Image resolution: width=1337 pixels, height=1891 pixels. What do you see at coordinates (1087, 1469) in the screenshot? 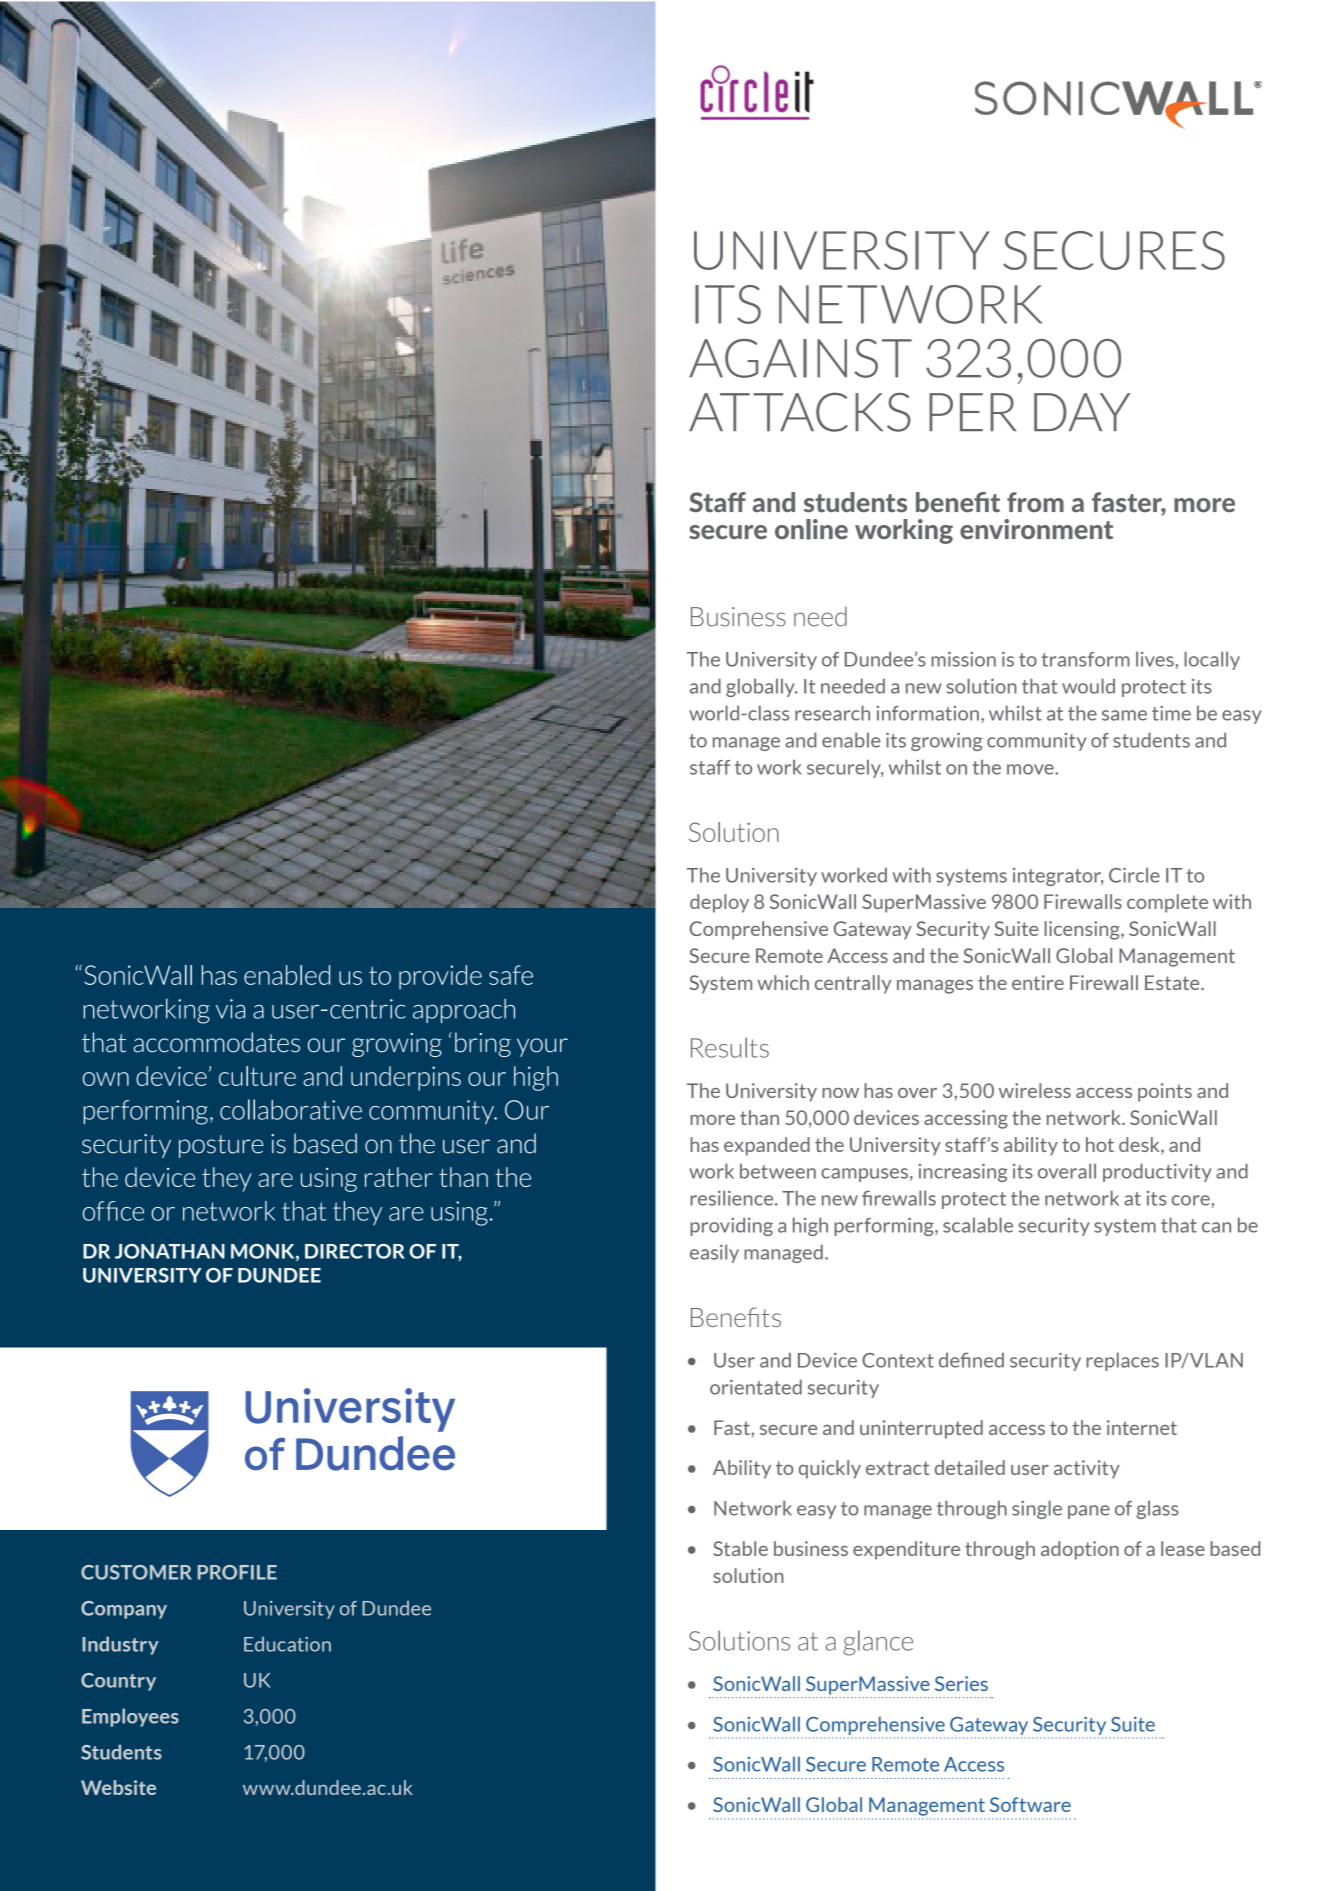
I see `activity` at bounding box center [1087, 1469].
